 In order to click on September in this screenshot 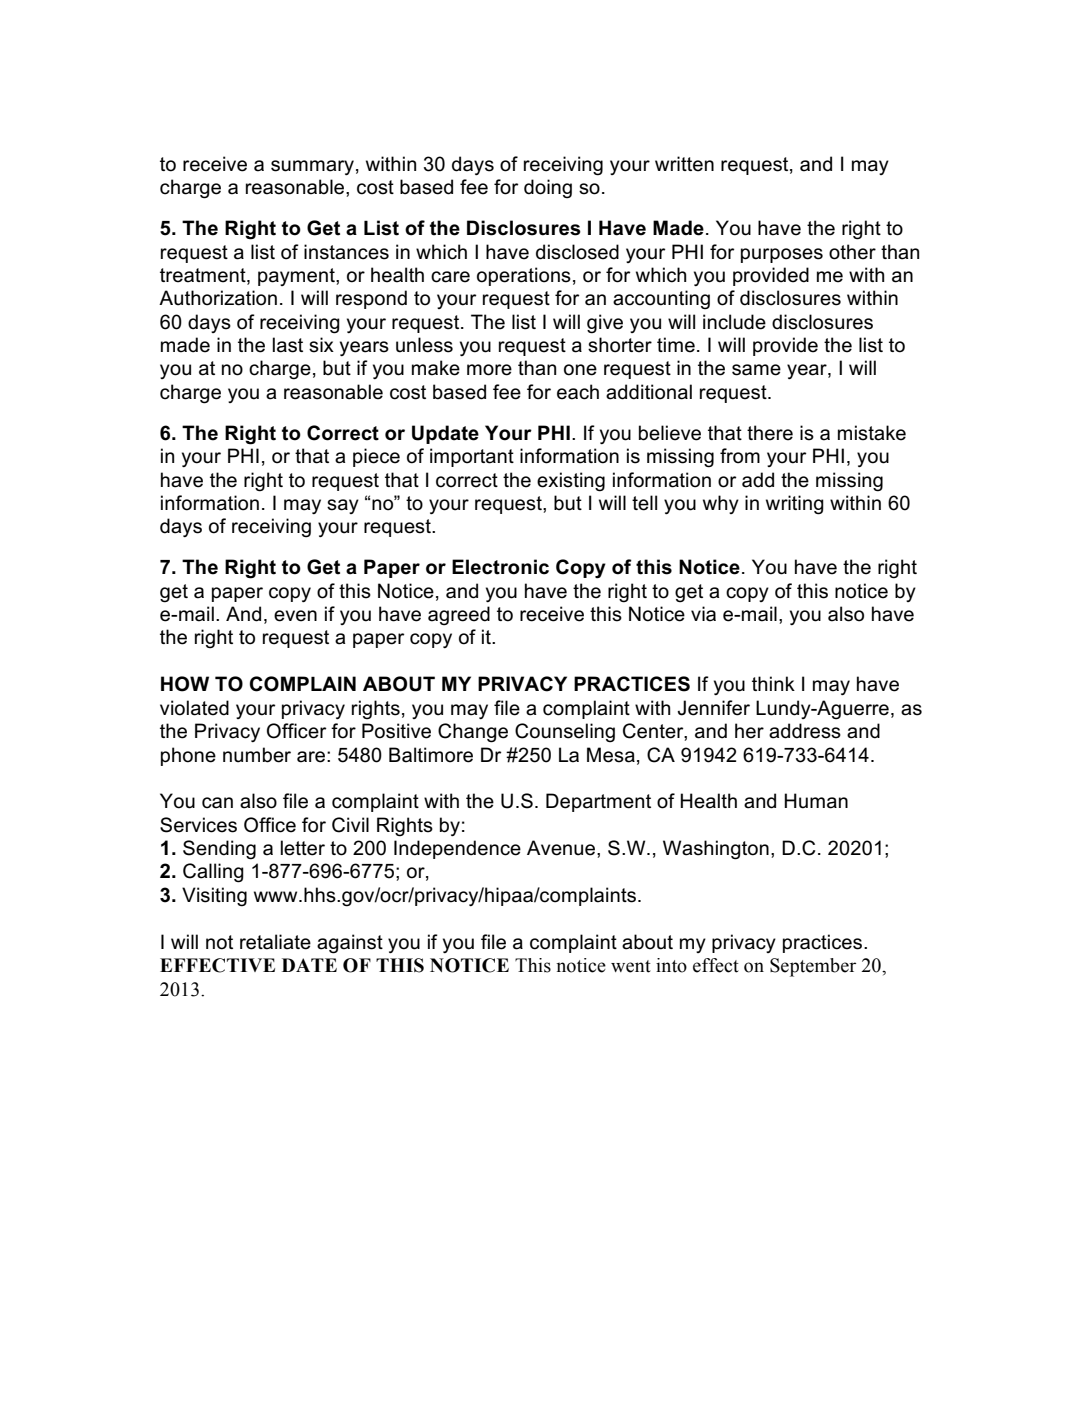, I will do `click(813, 967)`.
